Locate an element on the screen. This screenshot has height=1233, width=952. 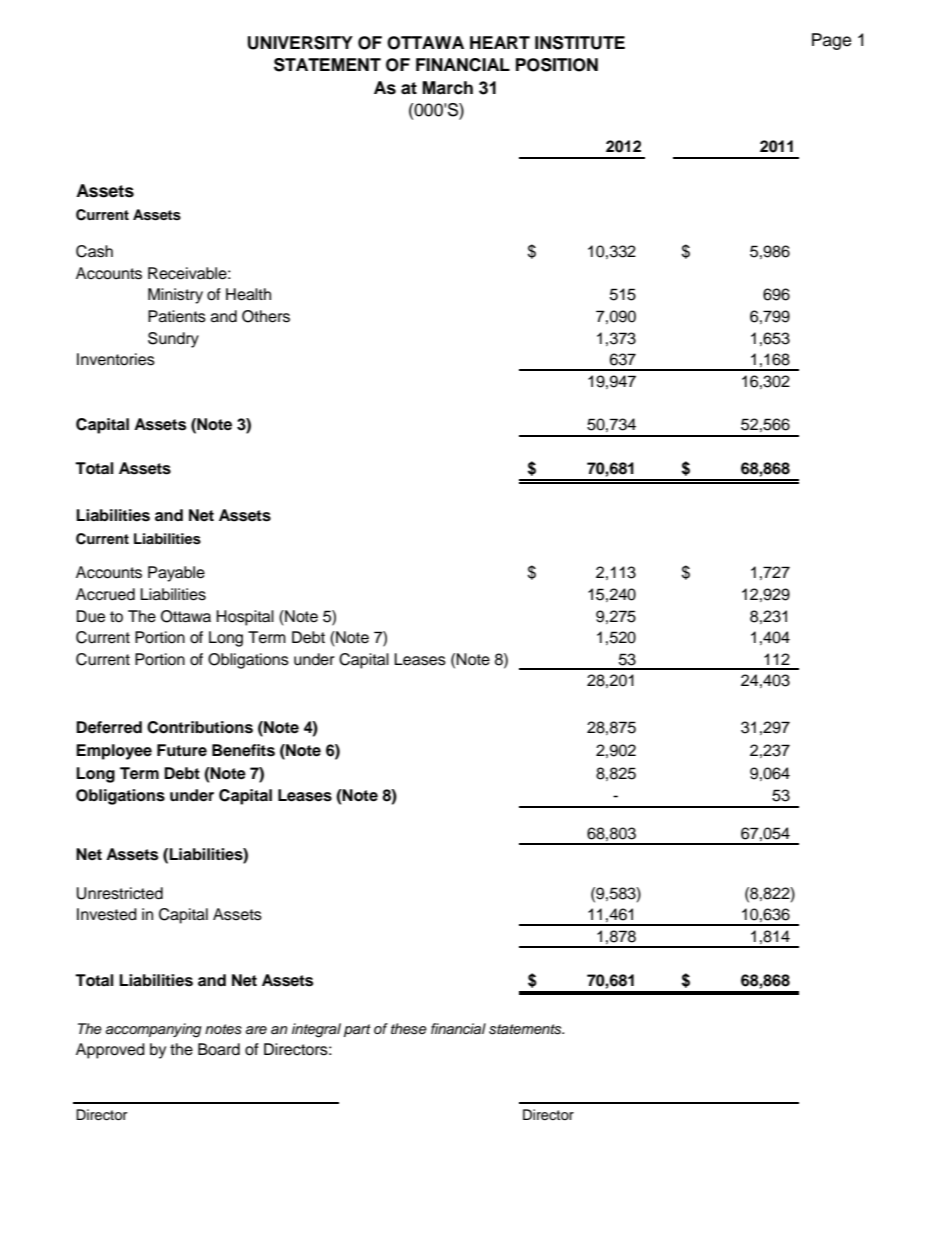
March is located at coordinates (447, 88).
